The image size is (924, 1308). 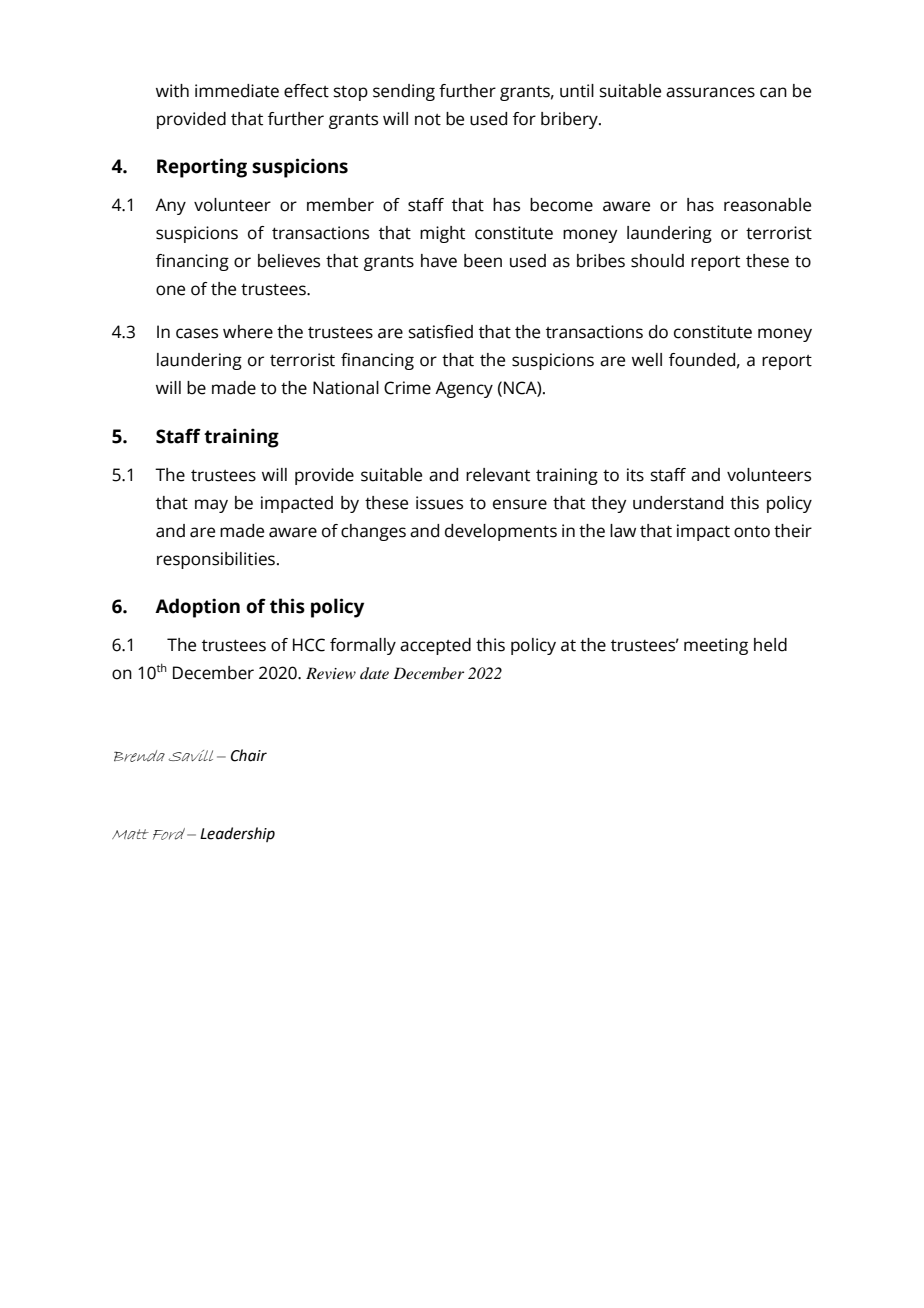 What do you see at coordinates (237, 834) in the screenshot?
I see `Leadership` at bounding box center [237, 834].
